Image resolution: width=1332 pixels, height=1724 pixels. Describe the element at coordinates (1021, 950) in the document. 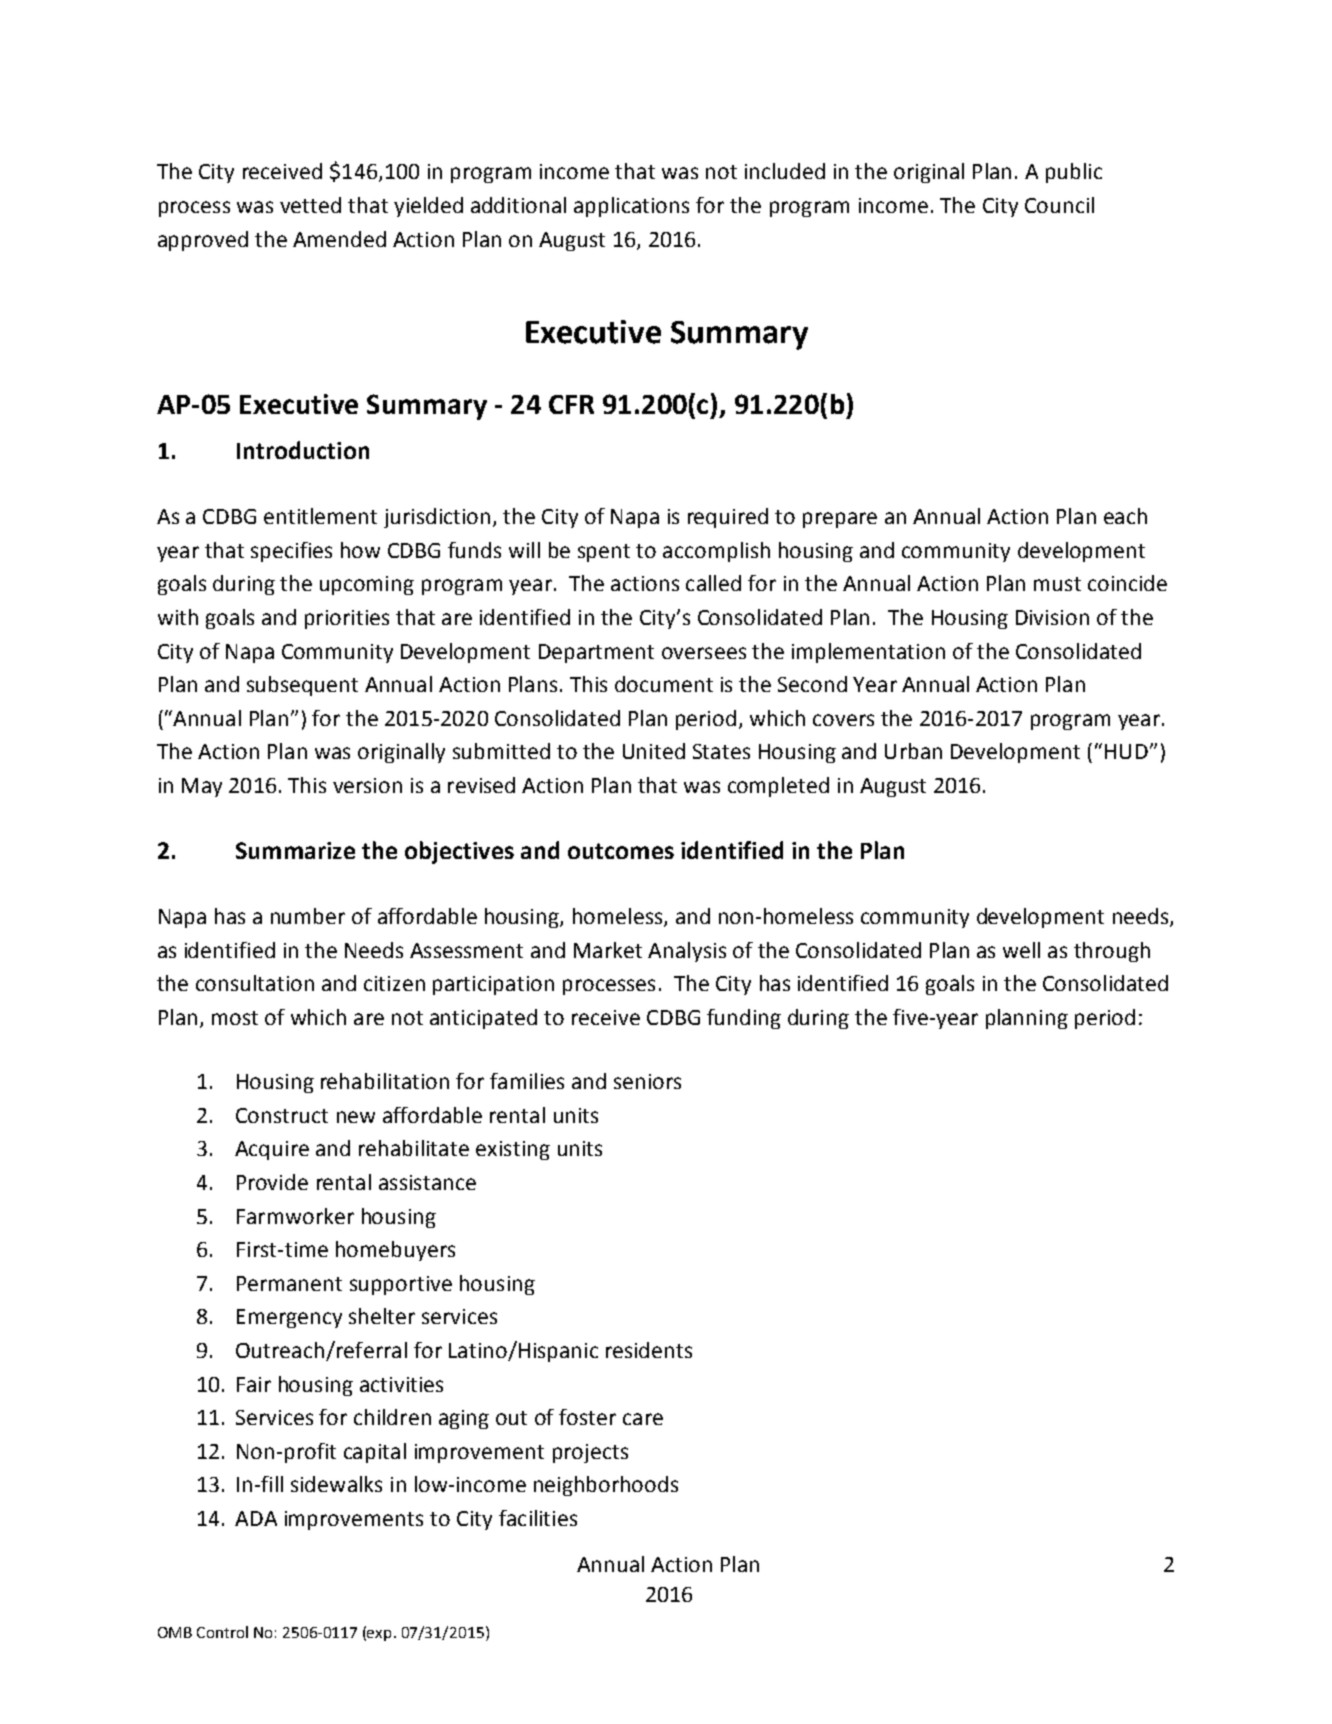

I see `well` at that location.
